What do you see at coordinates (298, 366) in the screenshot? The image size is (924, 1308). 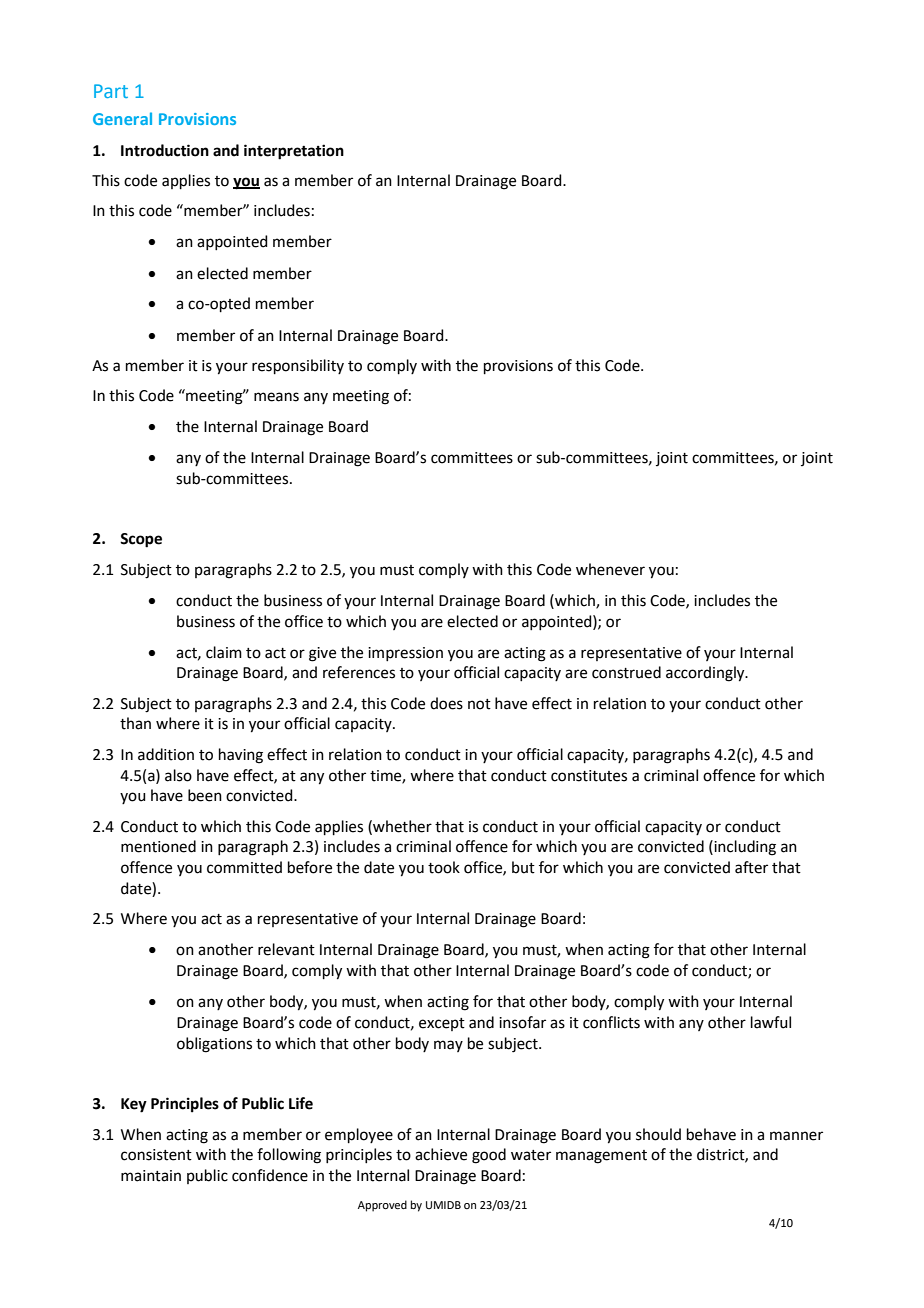 I see `responsibility` at bounding box center [298, 366].
